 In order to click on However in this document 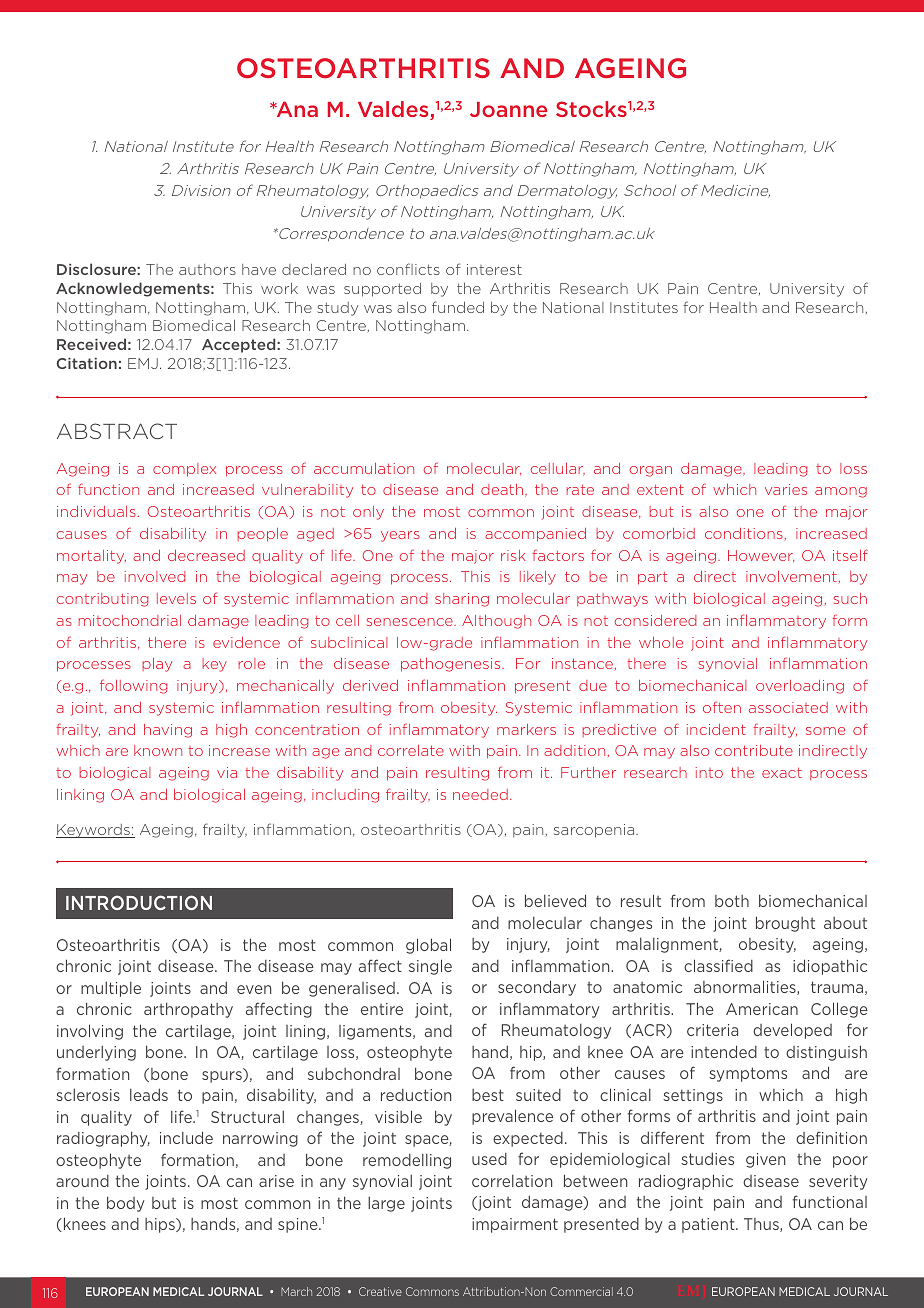, I will do `click(761, 556)`.
